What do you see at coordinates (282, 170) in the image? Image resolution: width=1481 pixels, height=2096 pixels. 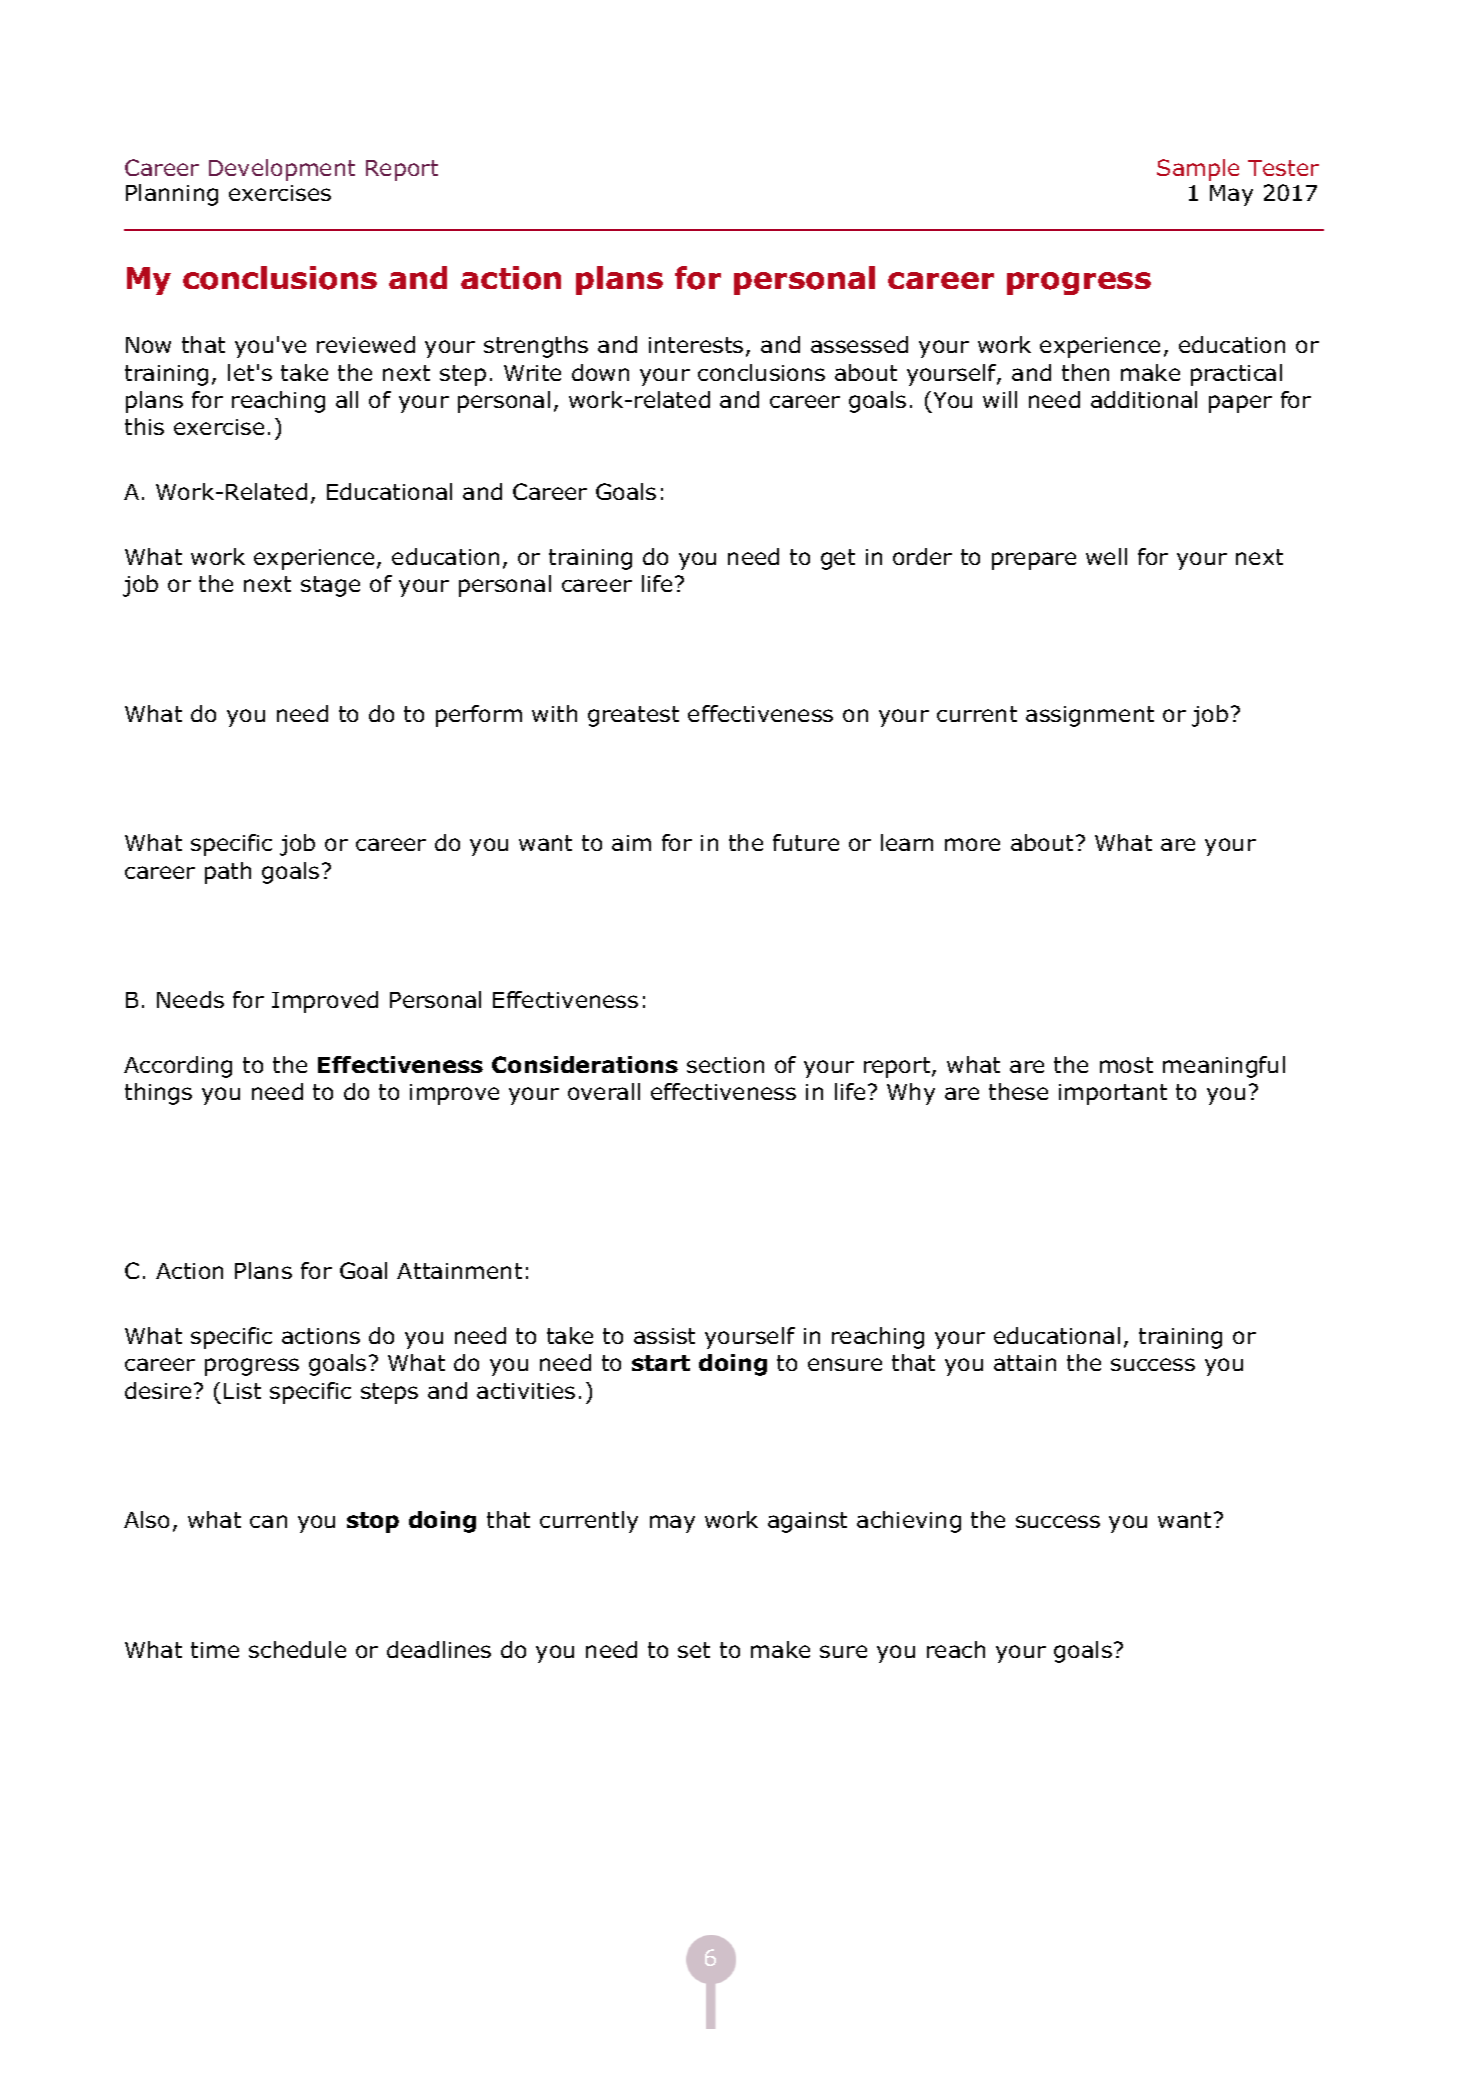 I see `Development` at bounding box center [282, 170].
